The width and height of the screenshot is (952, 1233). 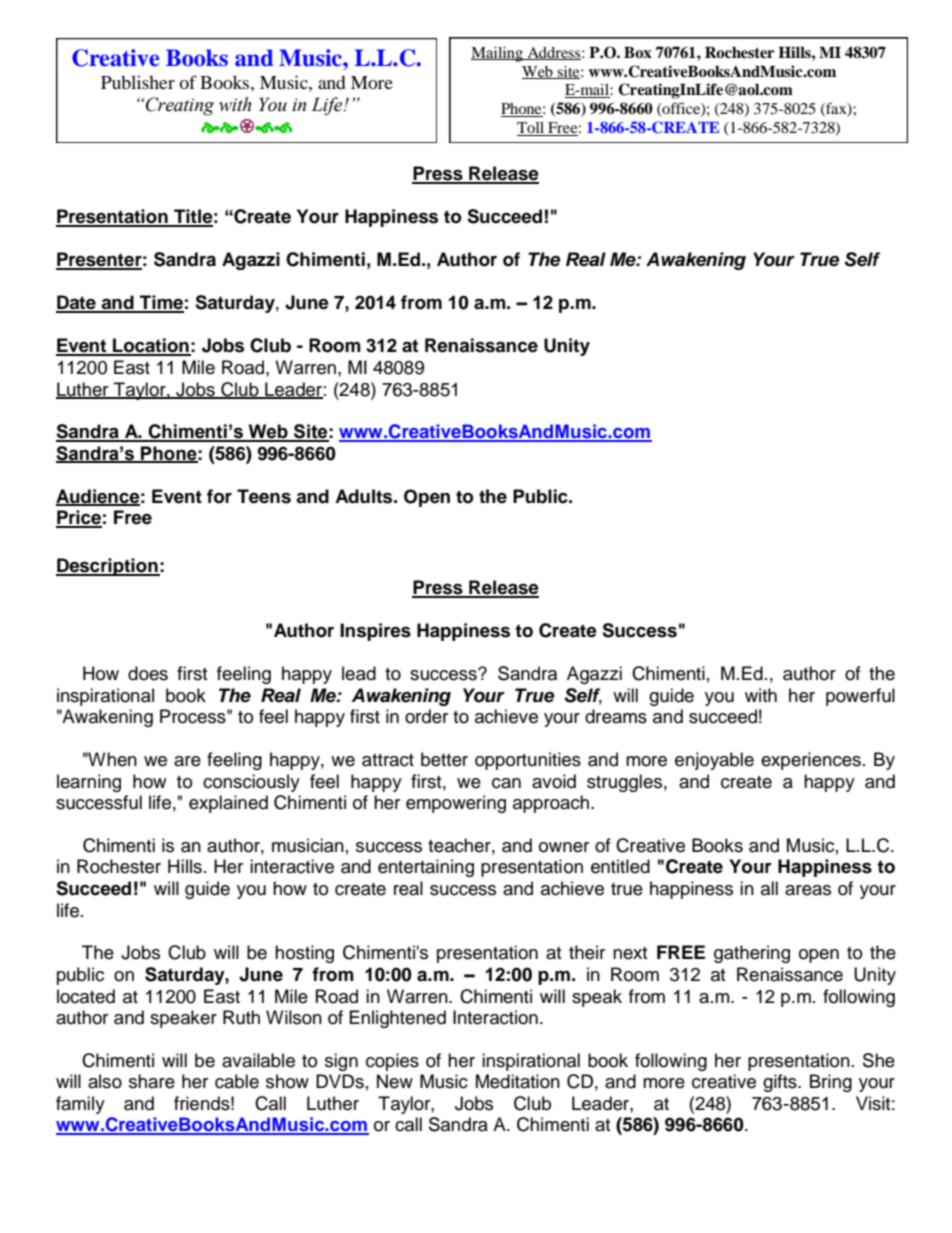 I want to click on Meditation, so click(x=518, y=1081).
